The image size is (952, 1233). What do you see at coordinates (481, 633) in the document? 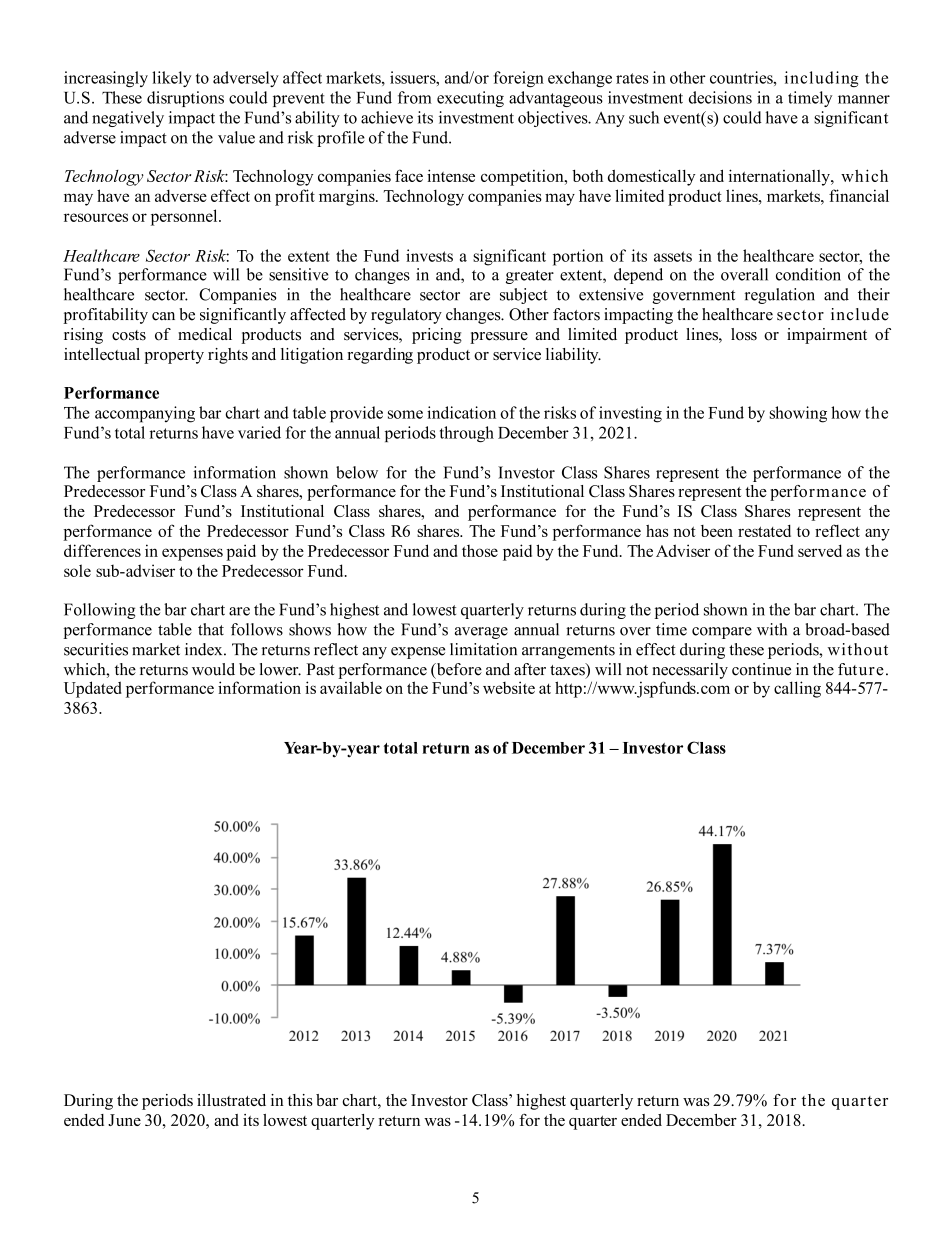
I see `average` at bounding box center [481, 633].
